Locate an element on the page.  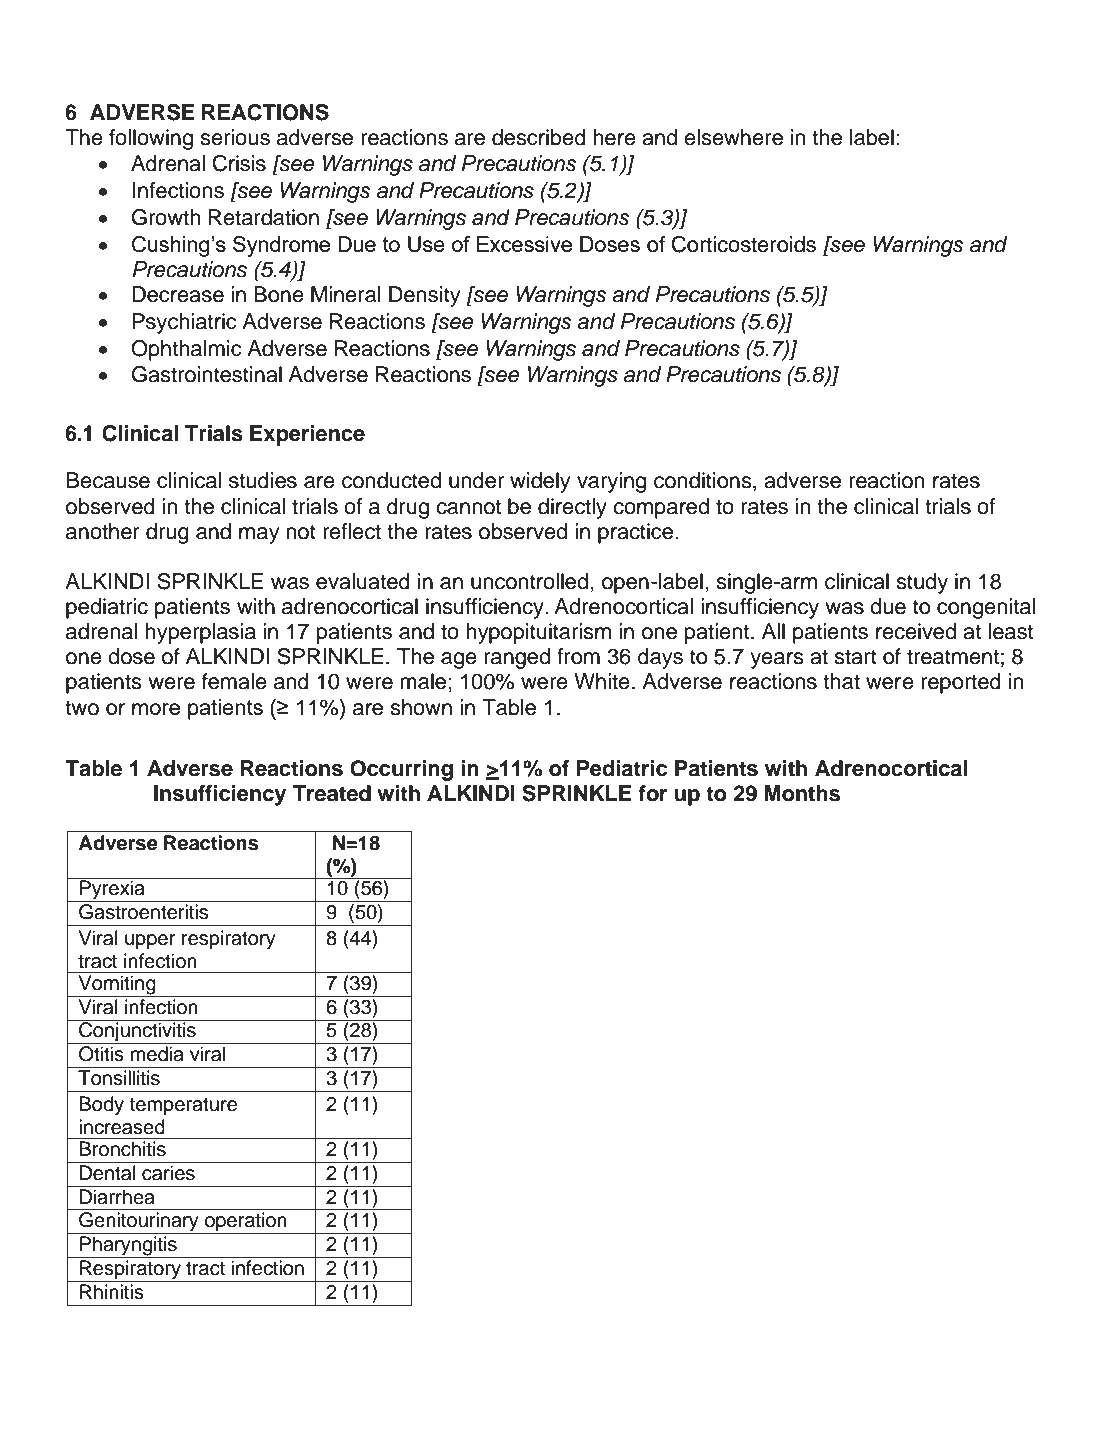
conditions is located at coordinates (704, 481).
